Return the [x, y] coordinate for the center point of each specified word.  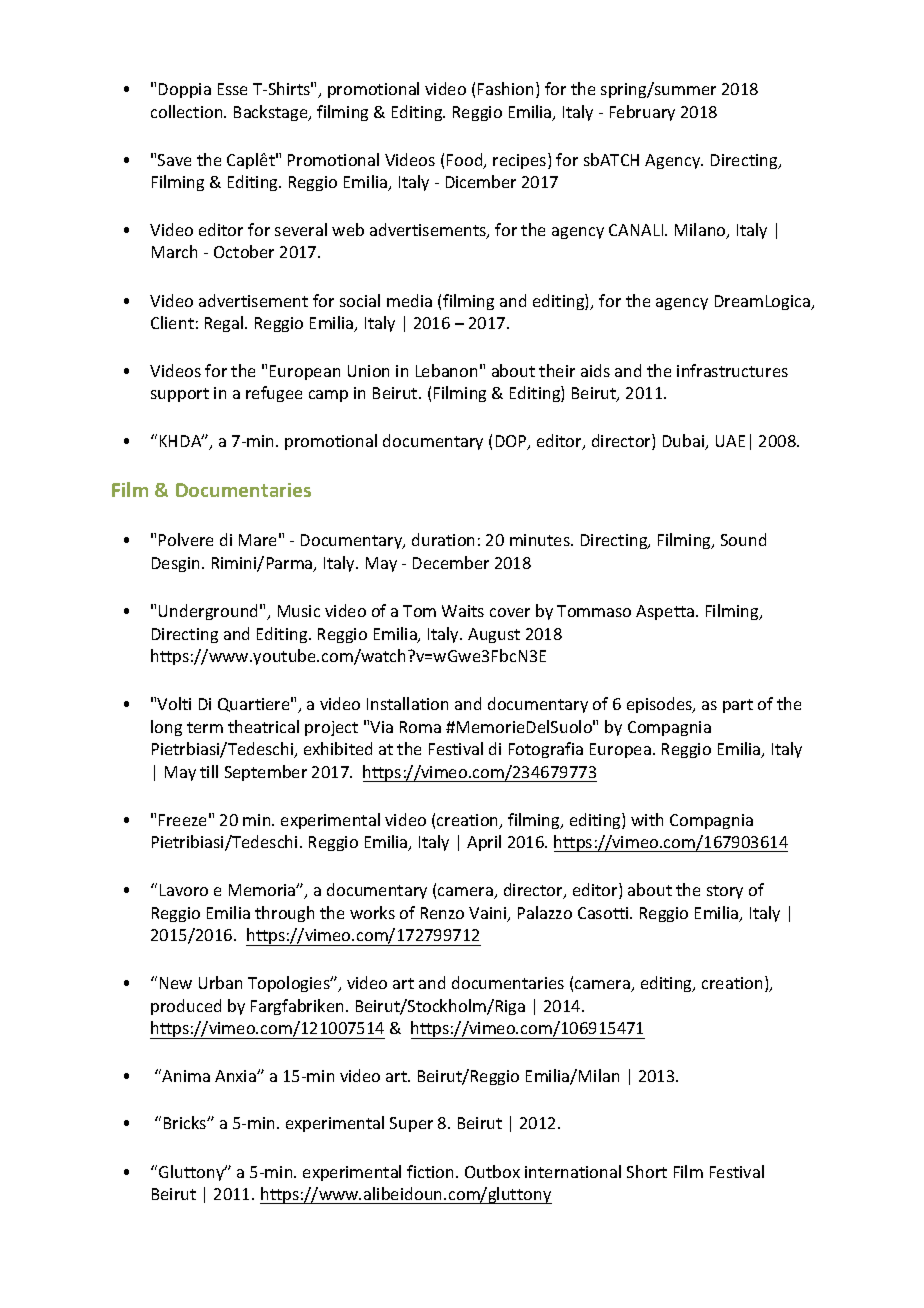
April [484, 843]
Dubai [685, 442]
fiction [432, 1171]
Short [647, 1171]
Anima [185, 1075]
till [209, 771]
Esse [232, 89]
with [647, 819]
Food [466, 161]
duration [443, 539]
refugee [274, 394]
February [642, 113]
